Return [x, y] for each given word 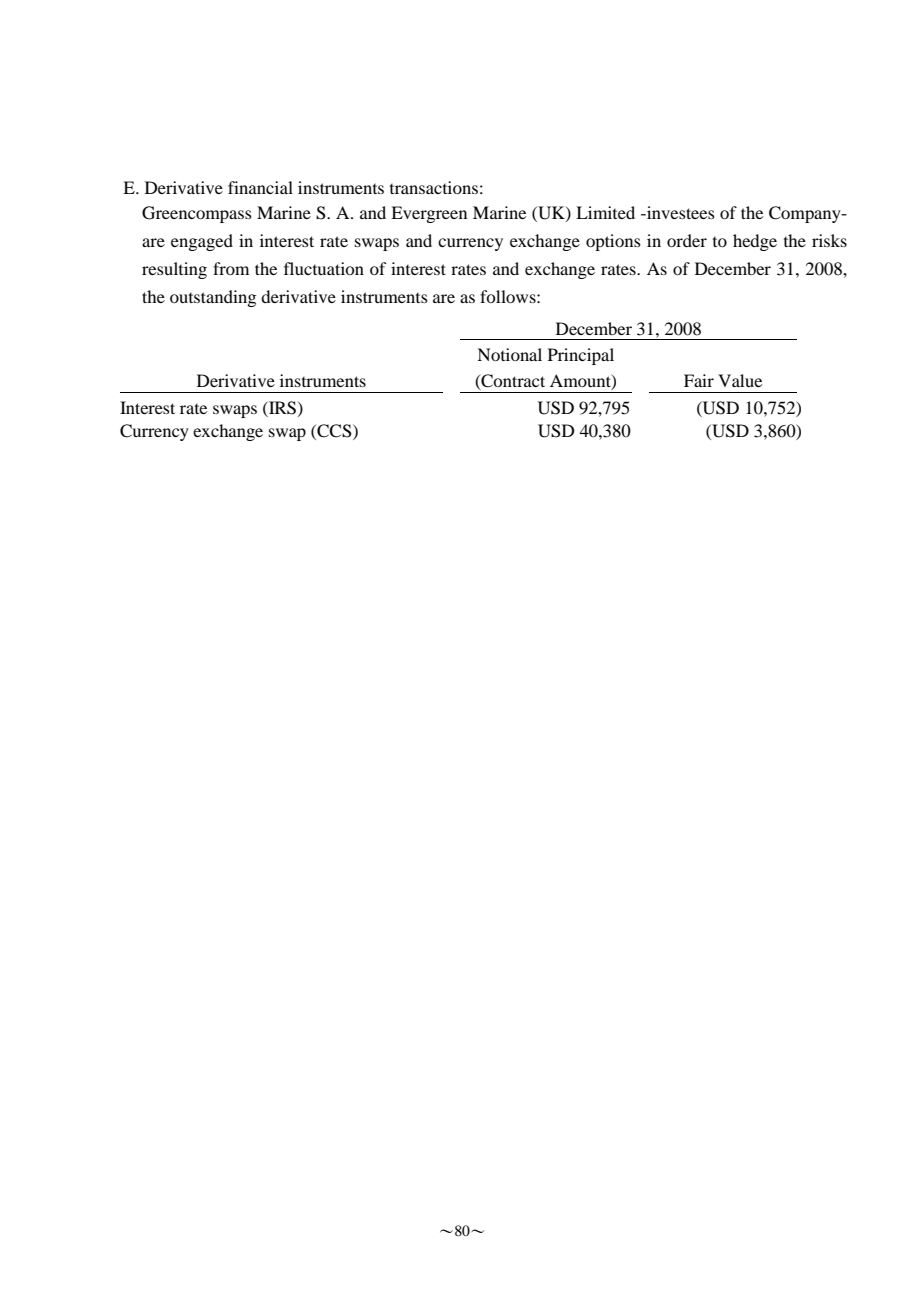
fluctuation [324, 268]
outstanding [213, 298]
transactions [434, 187]
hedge [755, 242]
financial [260, 187]
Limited [605, 212]
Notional [509, 354]
